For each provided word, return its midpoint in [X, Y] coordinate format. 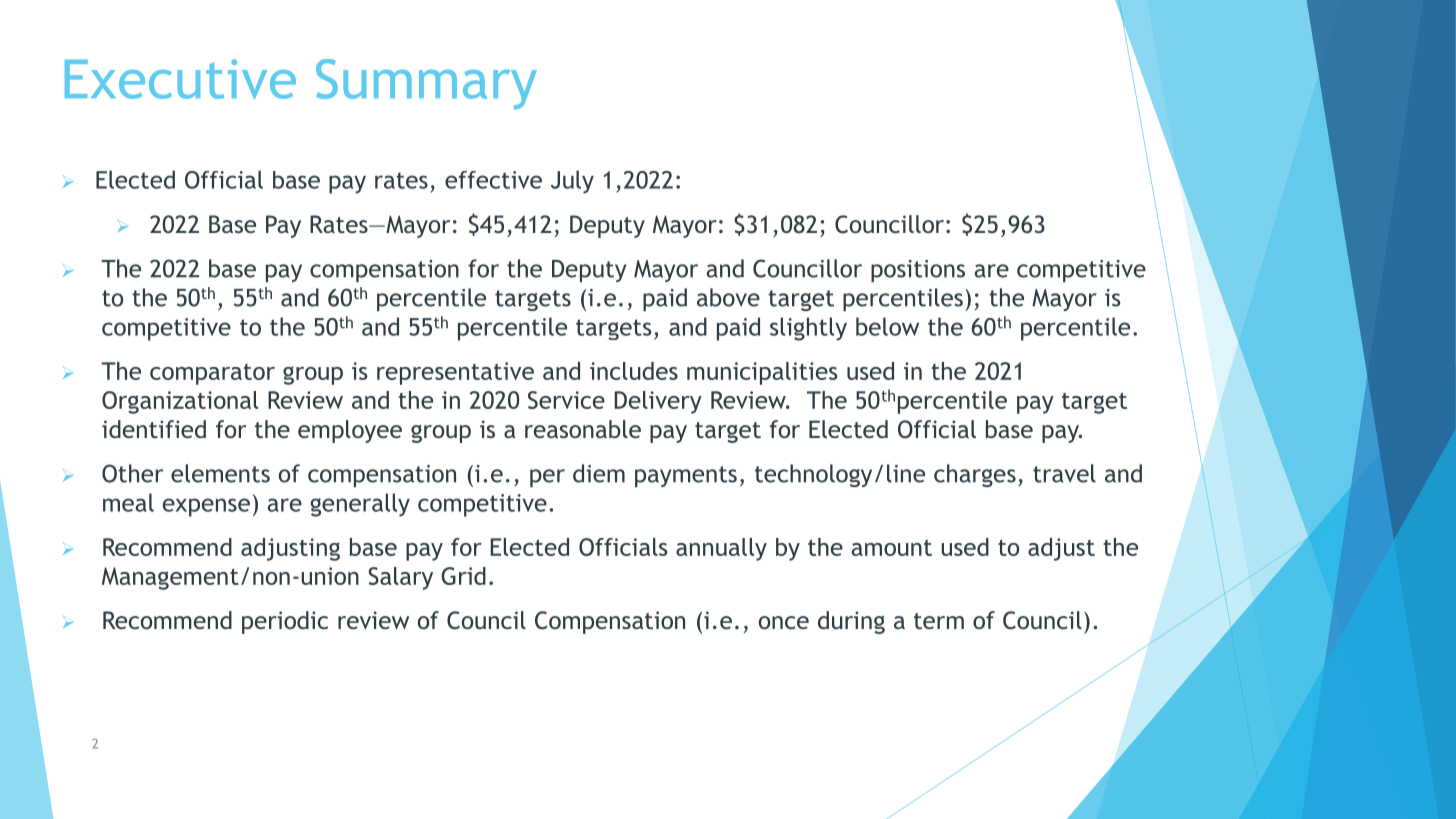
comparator [212, 374]
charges [975, 475]
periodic [285, 622]
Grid [463, 576]
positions [918, 271]
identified [154, 429]
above [728, 297]
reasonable [583, 429]
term [939, 621]
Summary [426, 84]
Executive [180, 79]
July [572, 182]
